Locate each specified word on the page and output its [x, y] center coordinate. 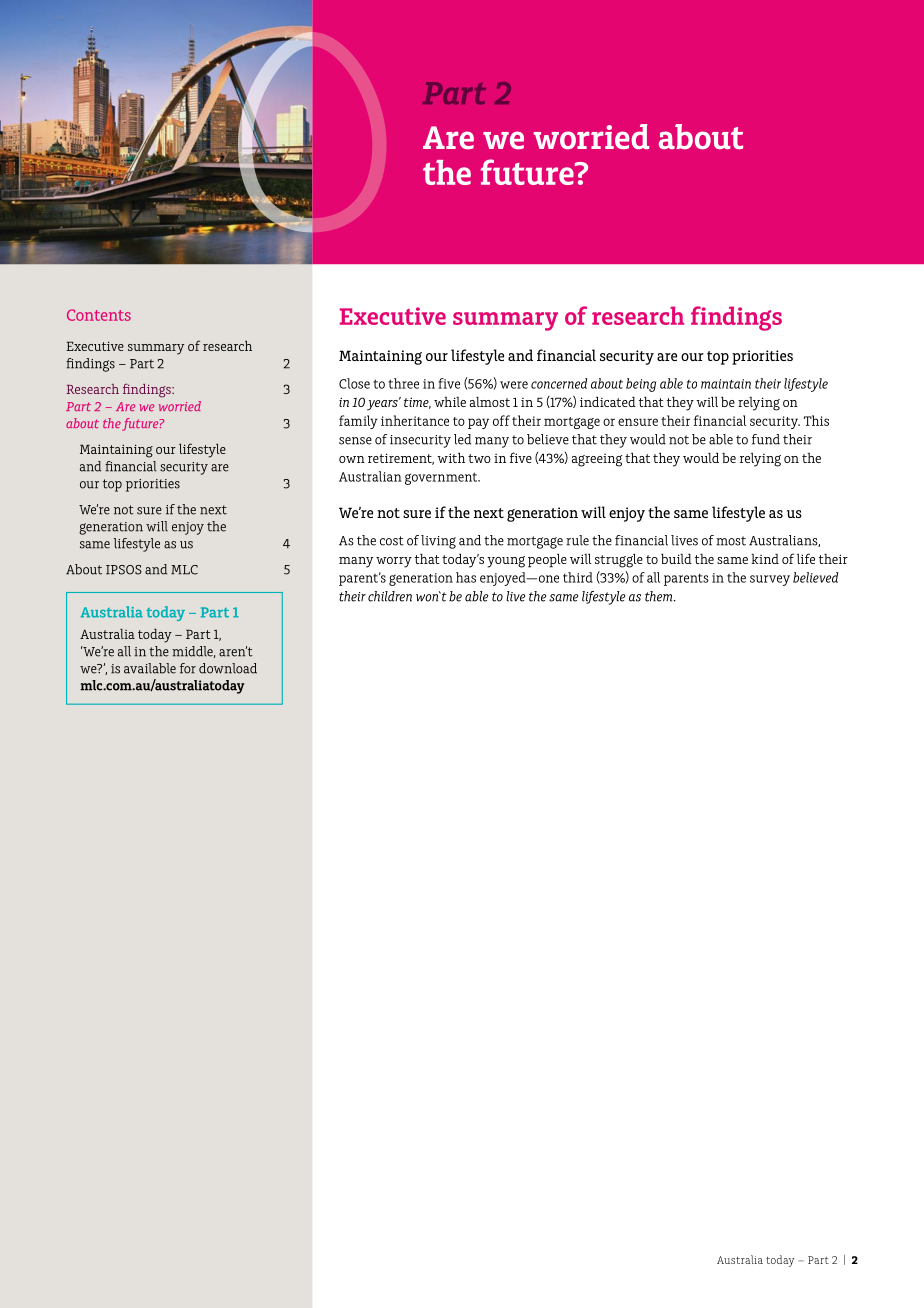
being [641, 385]
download [228, 668]
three [403, 383]
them [660, 596]
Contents [99, 315]
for [188, 668]
